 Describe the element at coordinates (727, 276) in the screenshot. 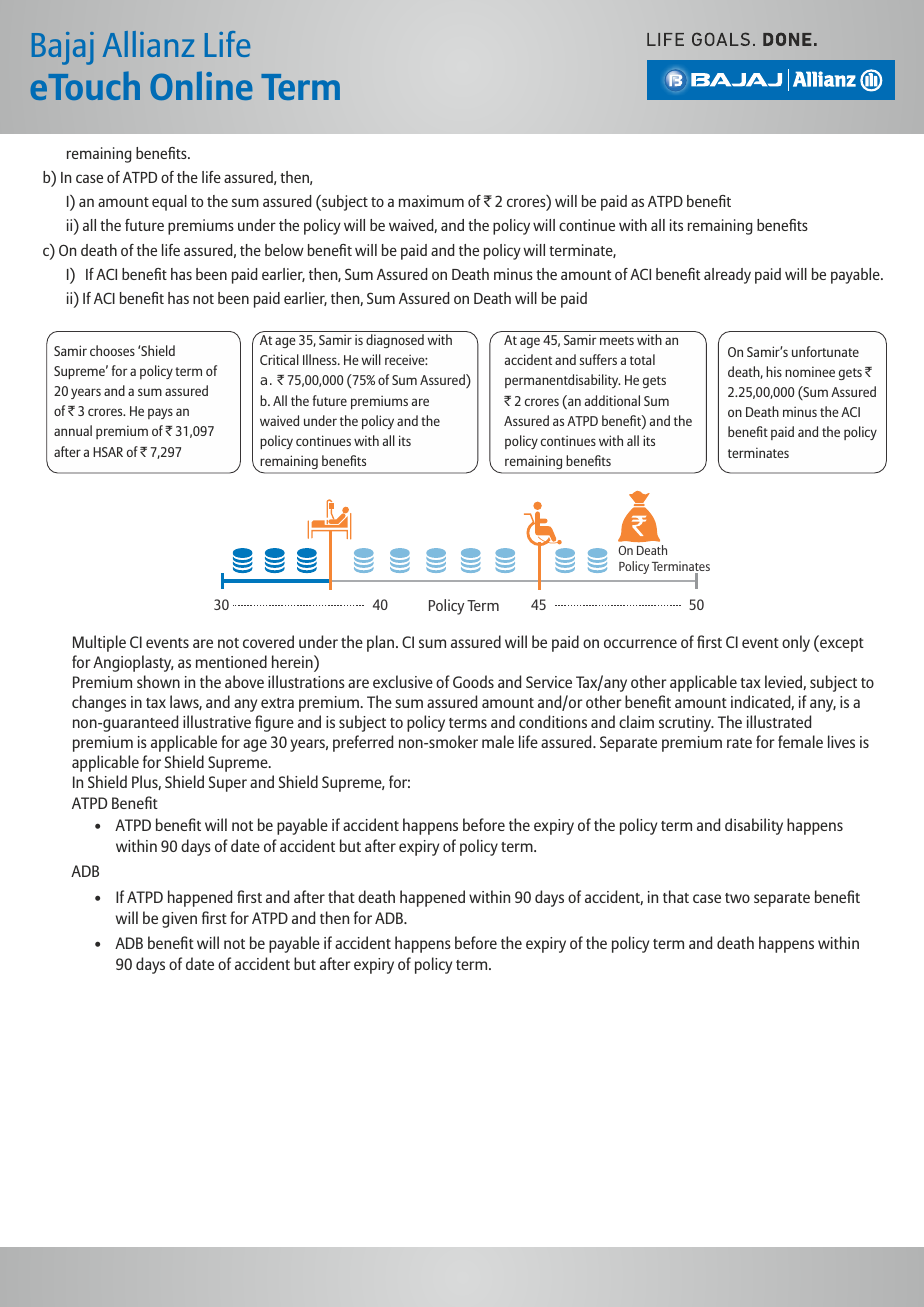

I see `already` at that location.
